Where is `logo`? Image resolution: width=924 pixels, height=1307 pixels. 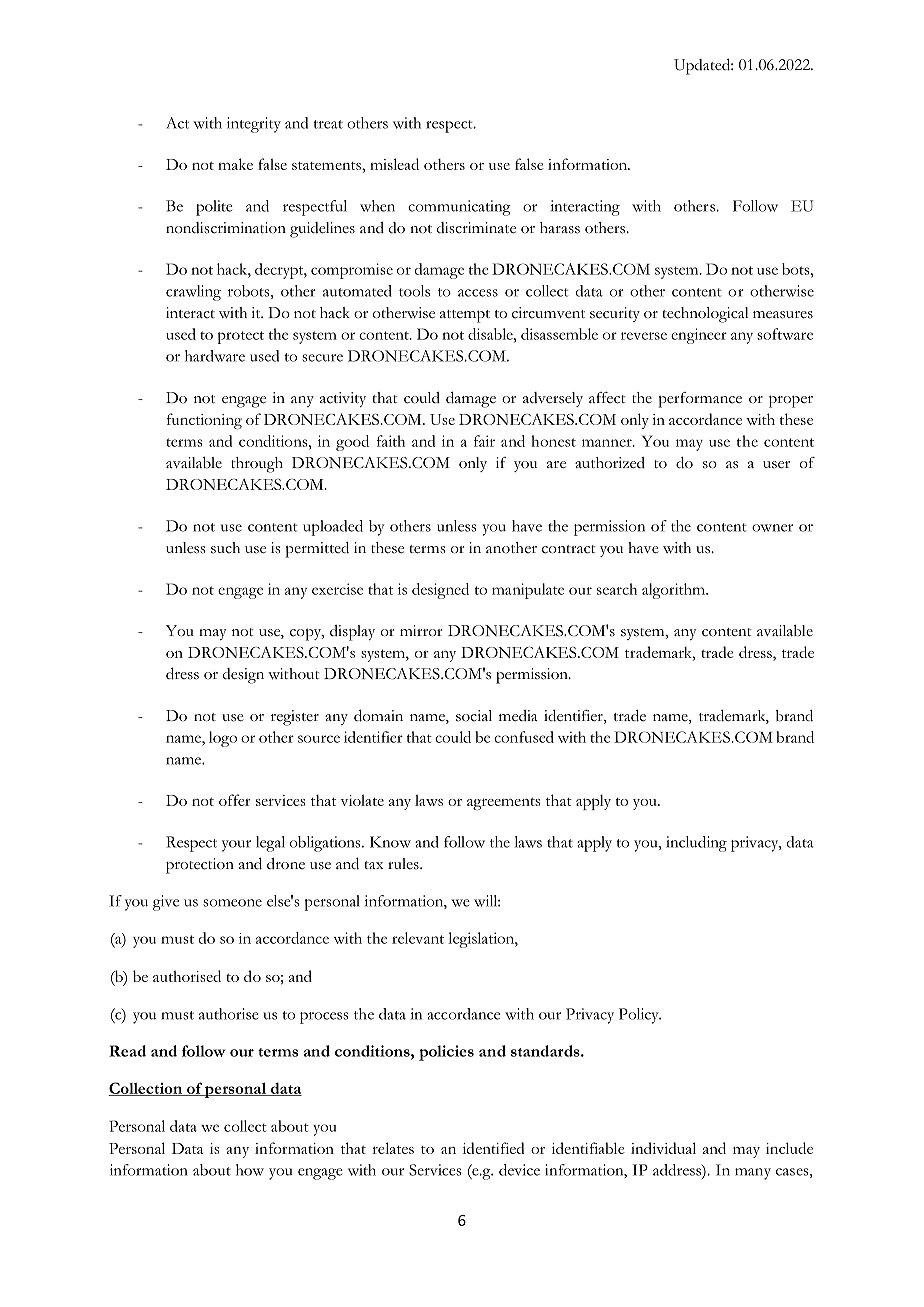 logo is located at coordinates (223, 739).
